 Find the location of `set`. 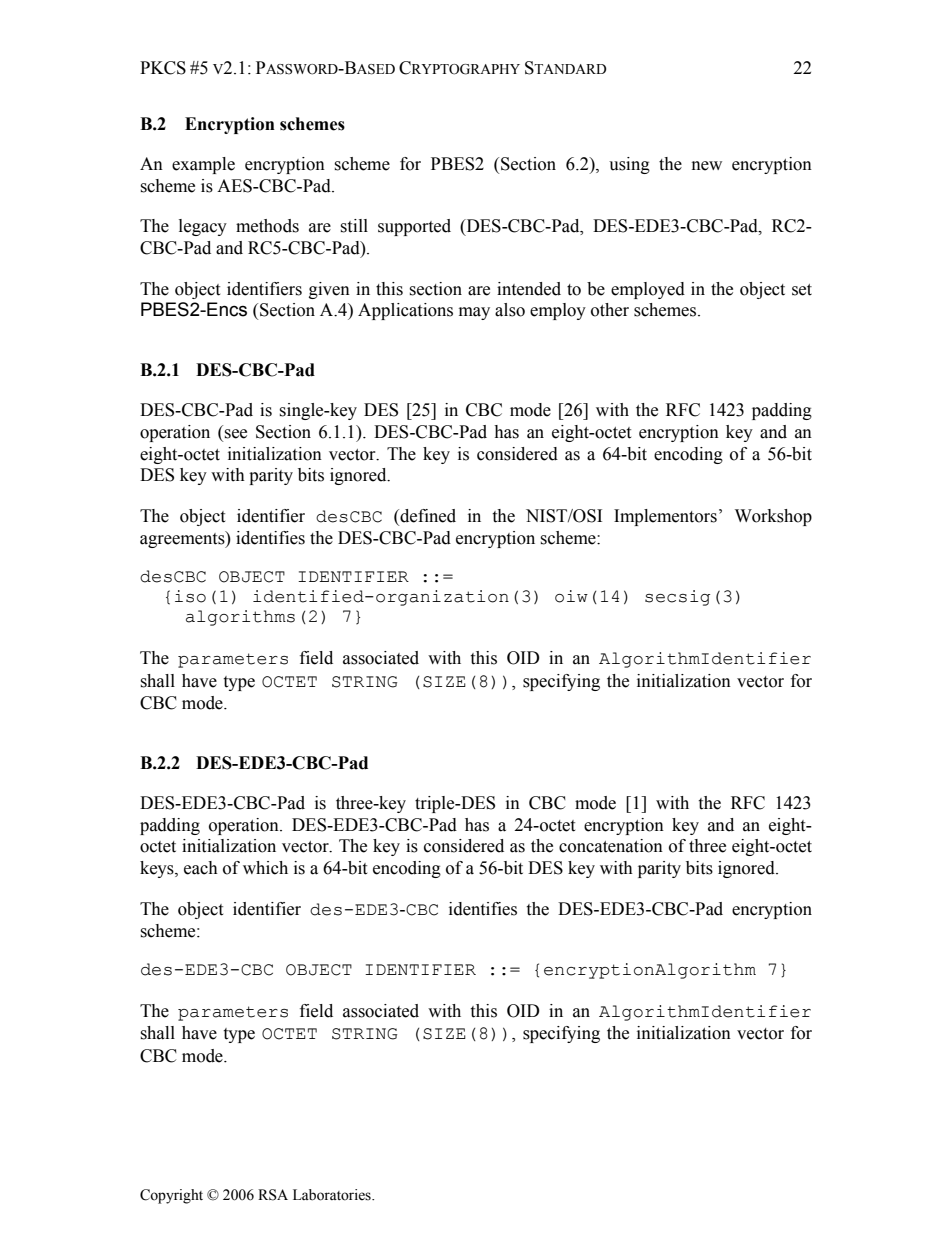

set is located at coordinates (802, 290).
